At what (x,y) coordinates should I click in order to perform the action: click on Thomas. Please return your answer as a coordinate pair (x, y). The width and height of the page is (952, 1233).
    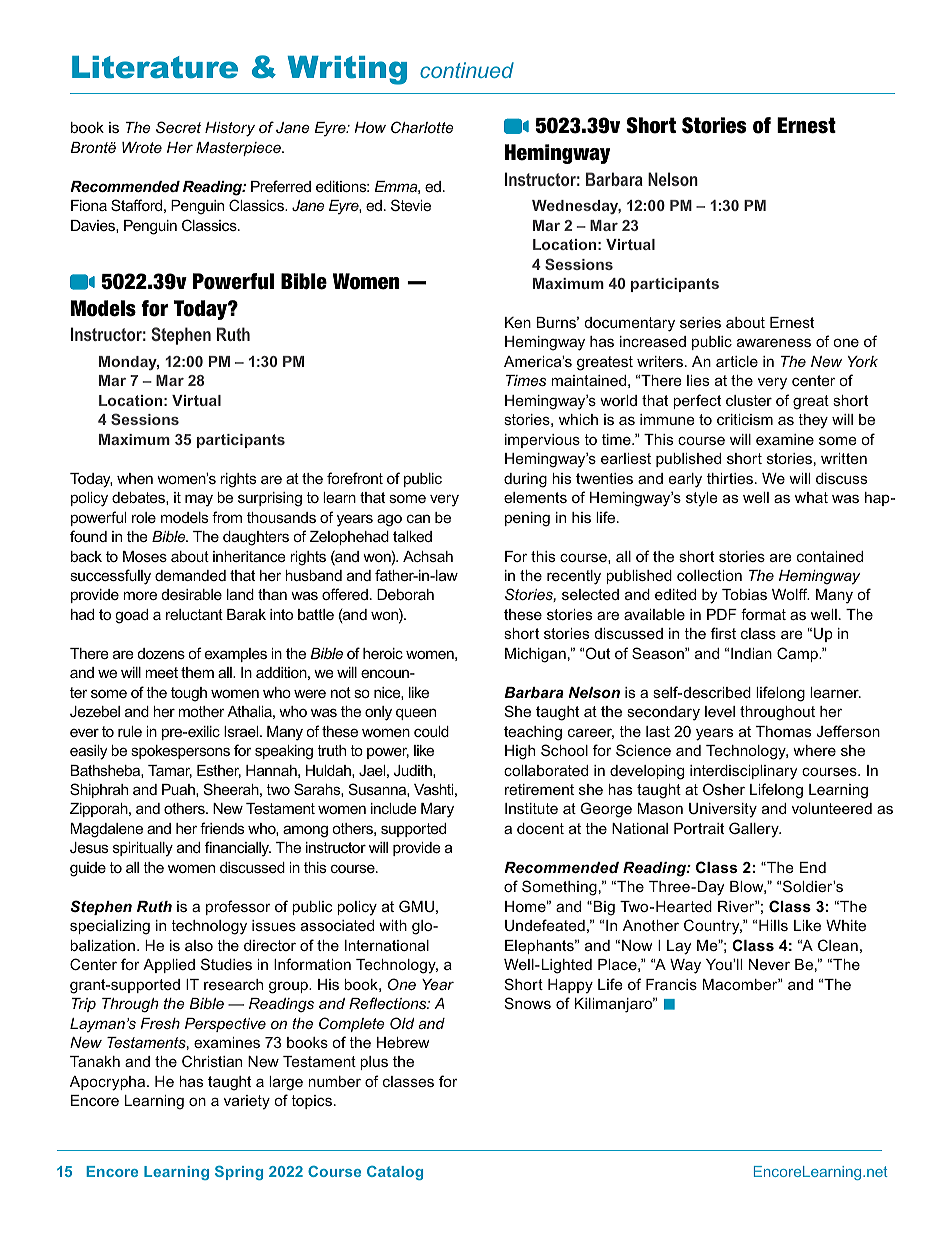
    Looking at the image, I should click on (783, 731).
